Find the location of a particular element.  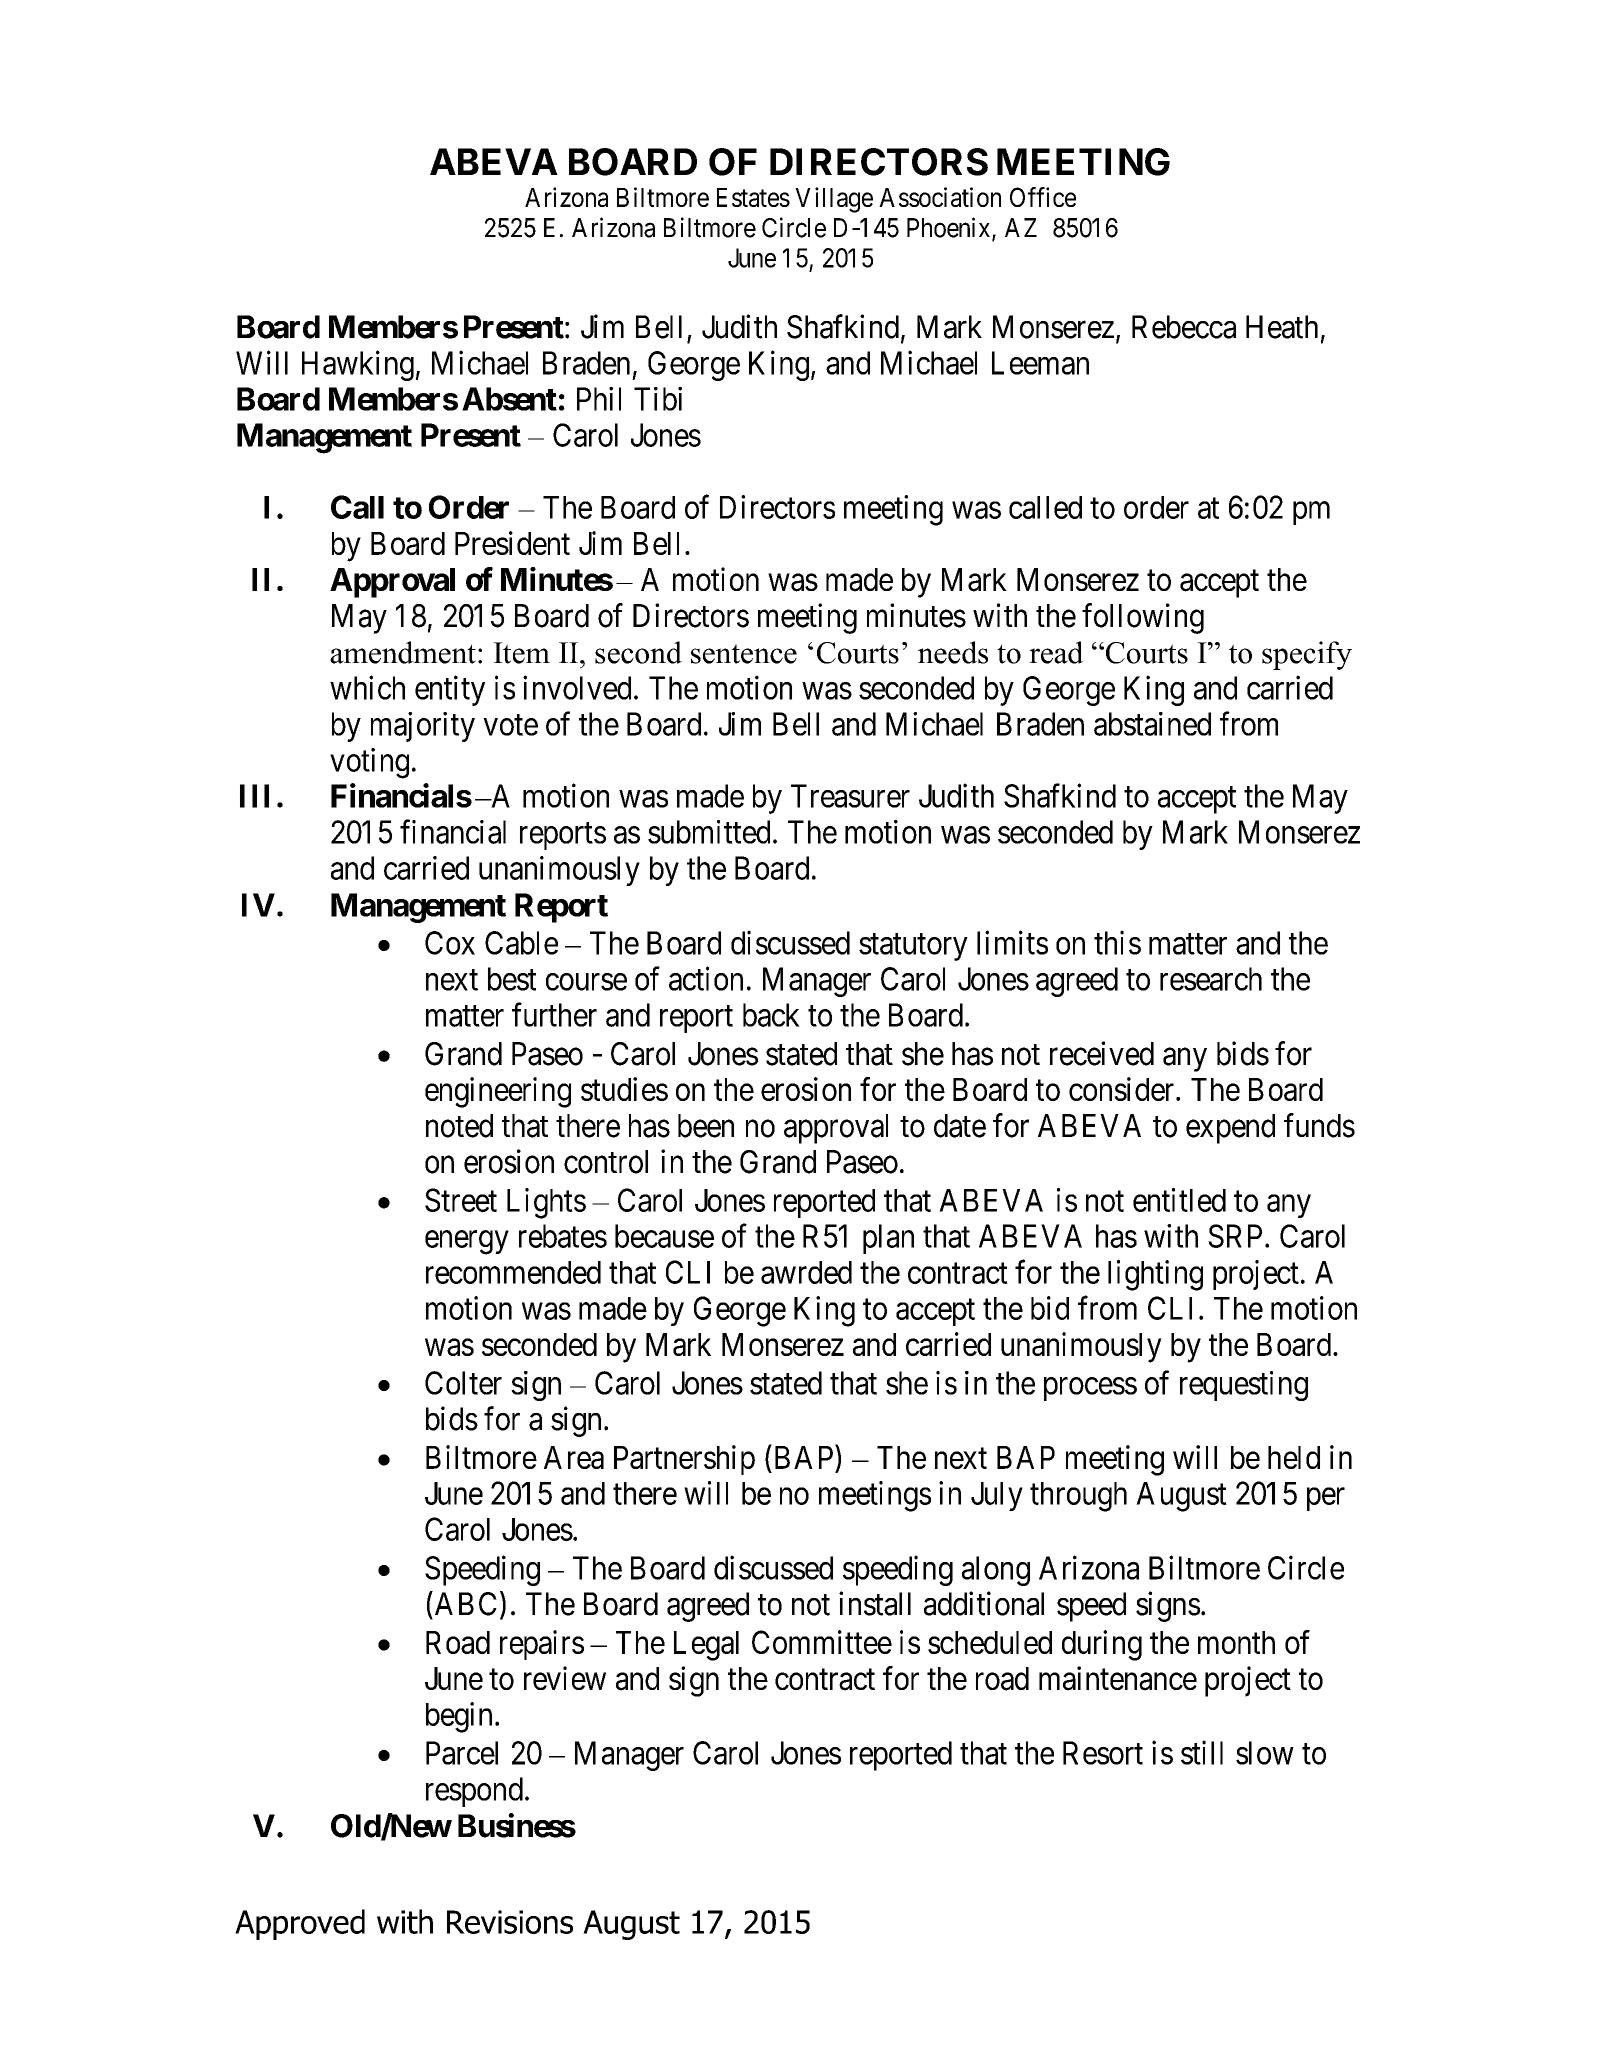

noted is located at coordinates (459, 1126).
